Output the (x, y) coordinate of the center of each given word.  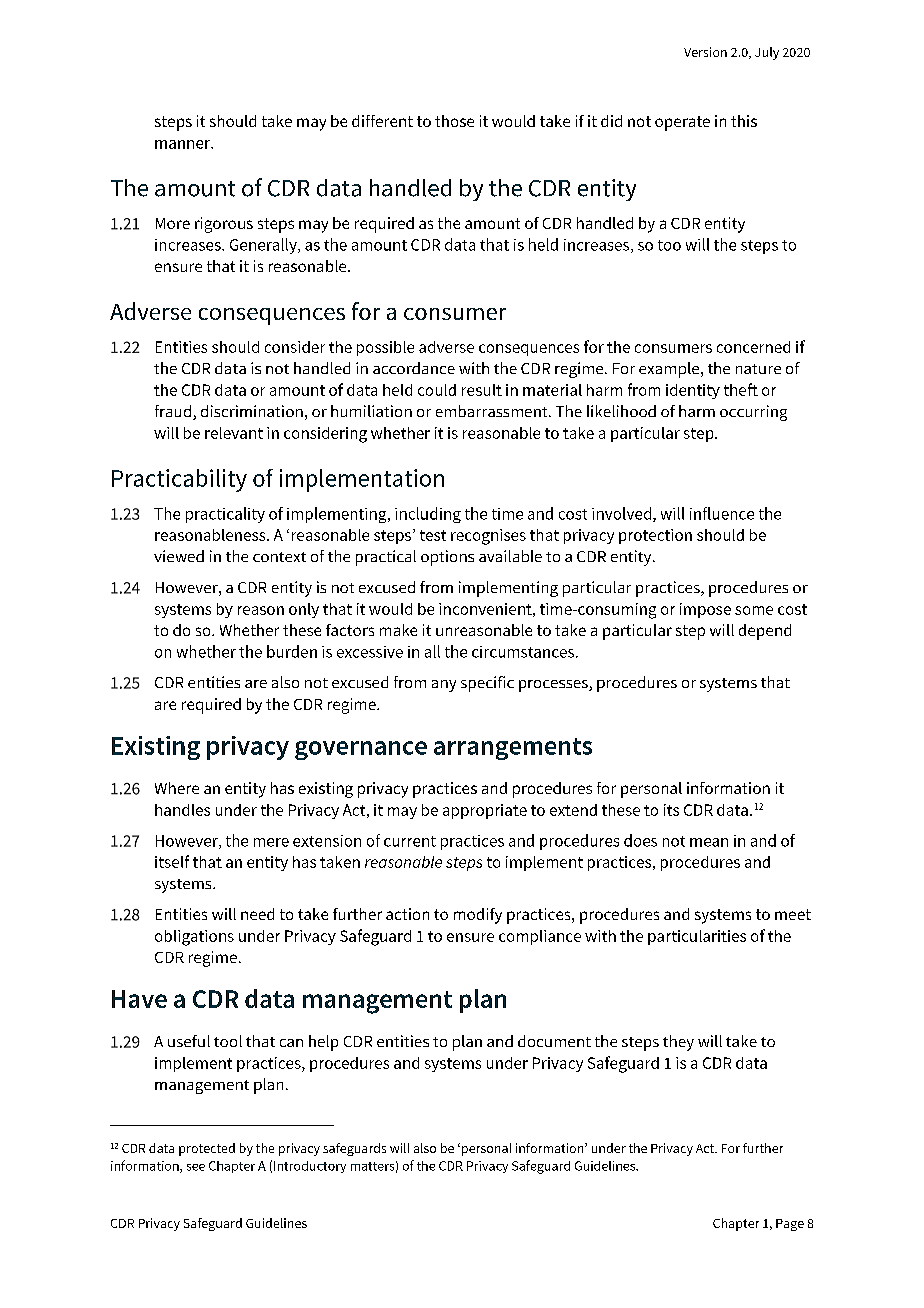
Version (705, 52)
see (196, 1167)
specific (487, 684)
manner (183, 144)
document (554, 1041)
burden (292, 651)
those (454, 121)
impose (705, 610)
